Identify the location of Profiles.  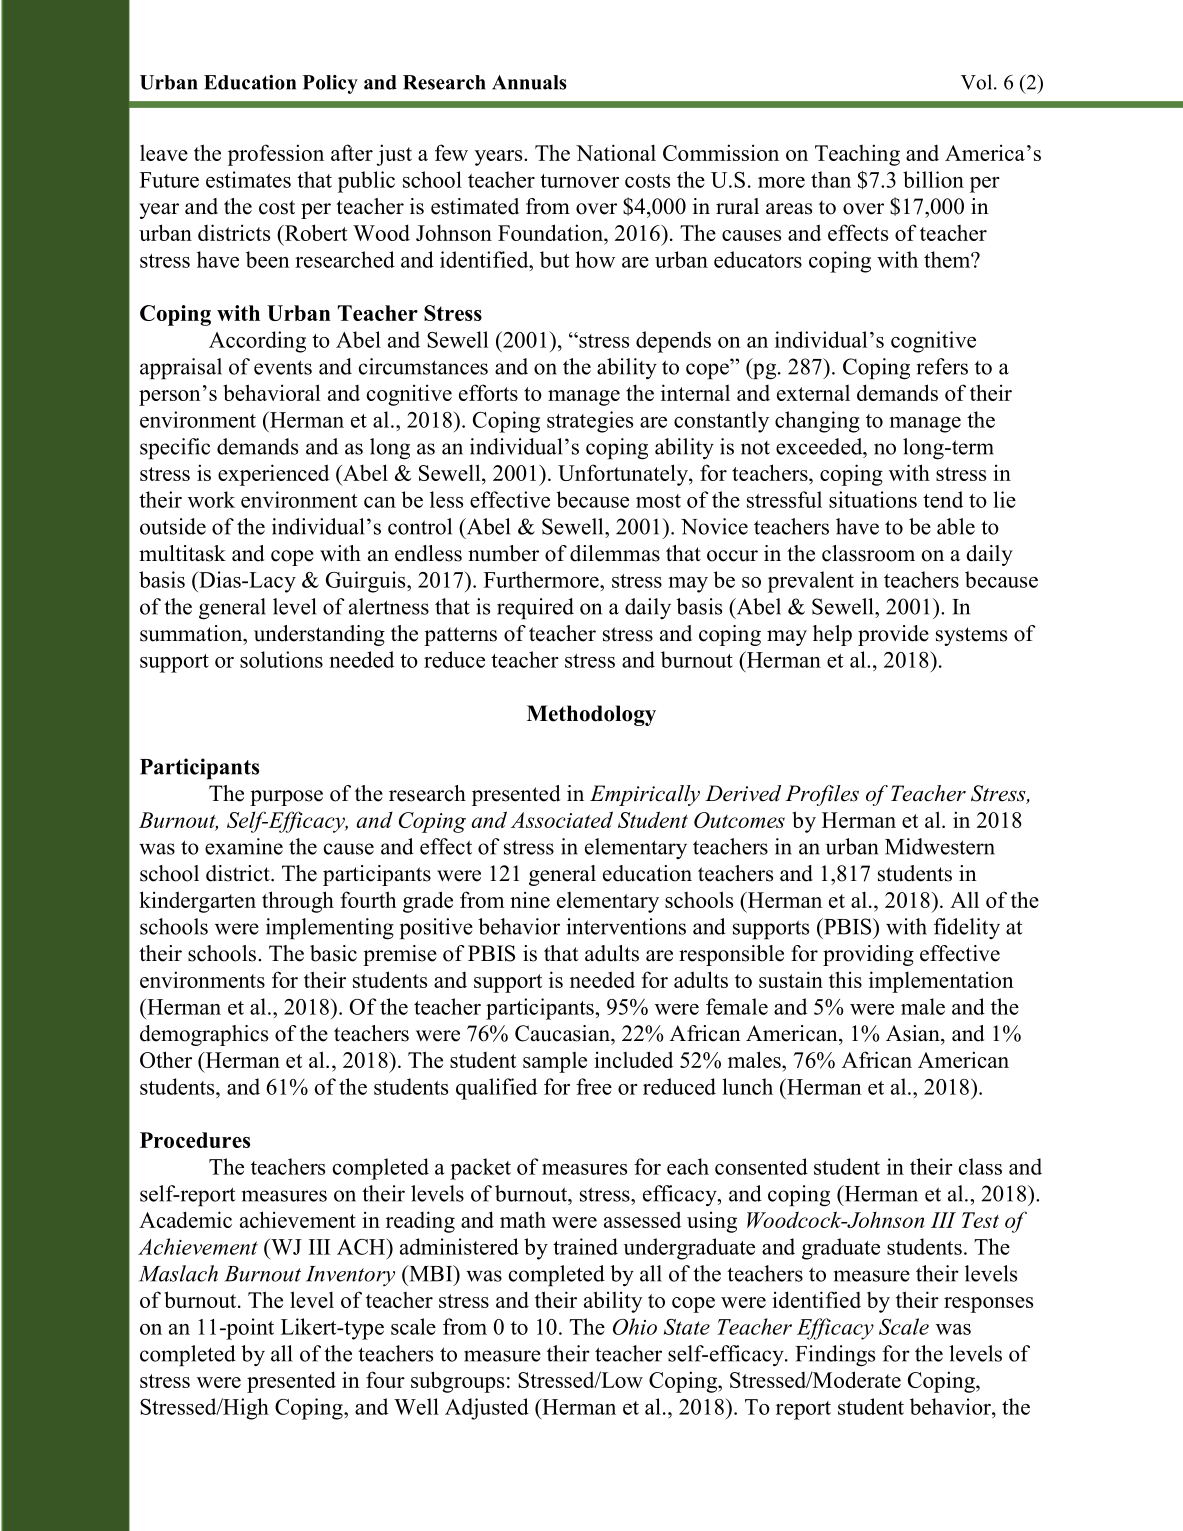
(822, 795).
